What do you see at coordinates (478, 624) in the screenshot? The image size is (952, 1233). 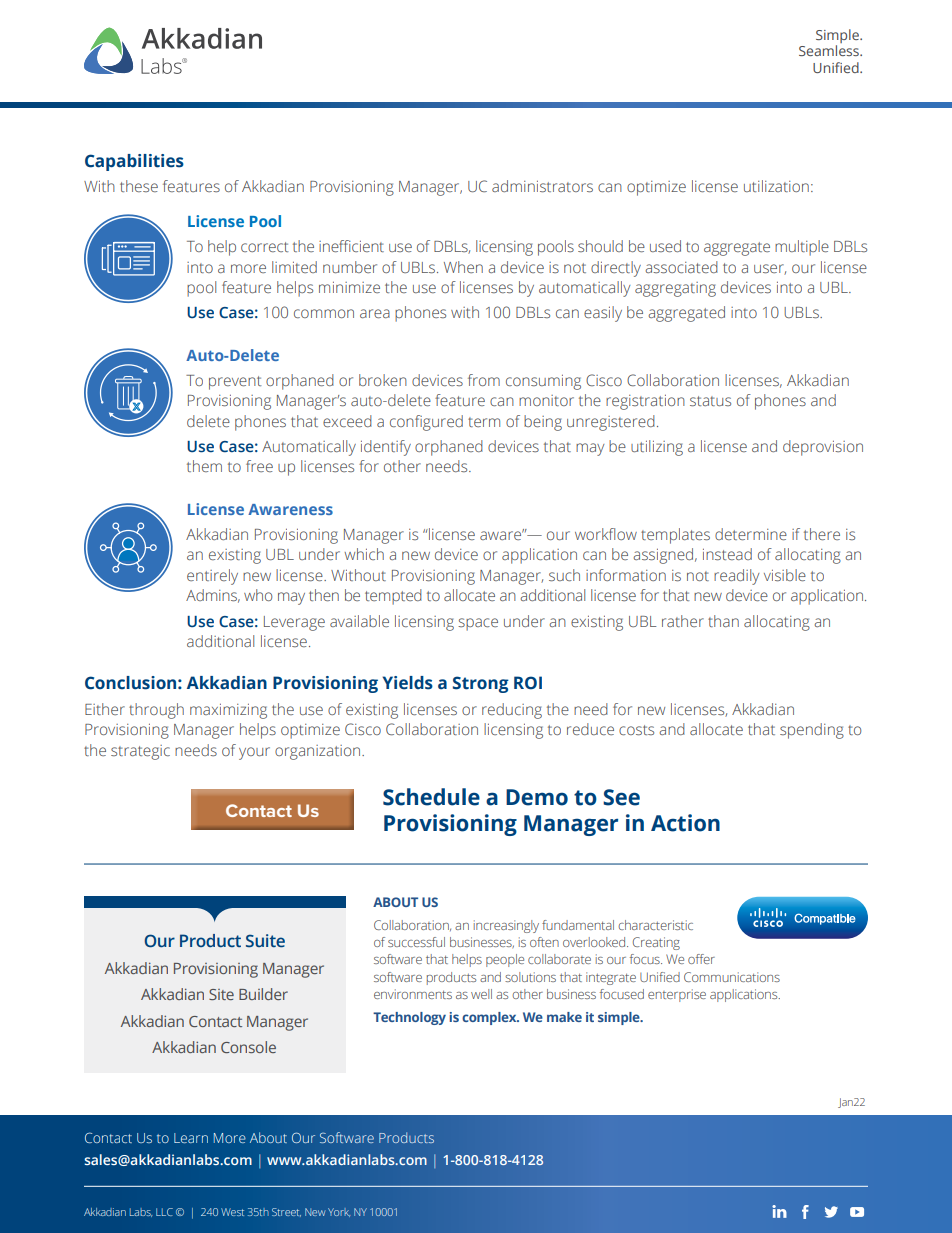 I see `space` at bounding box center [478, 624].
